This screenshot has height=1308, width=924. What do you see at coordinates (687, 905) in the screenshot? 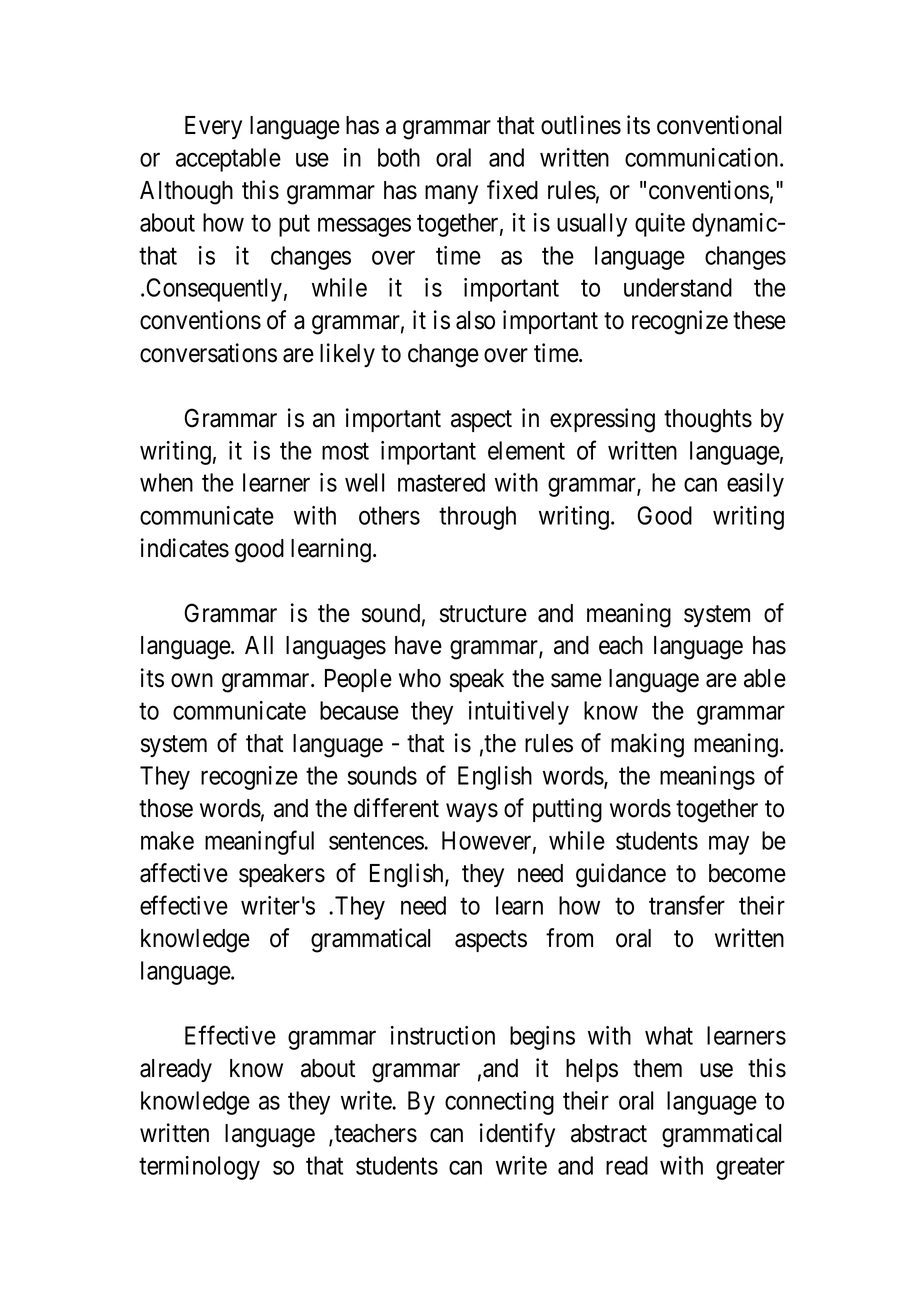
I see `transfer` at bounding box center [687, 905].
